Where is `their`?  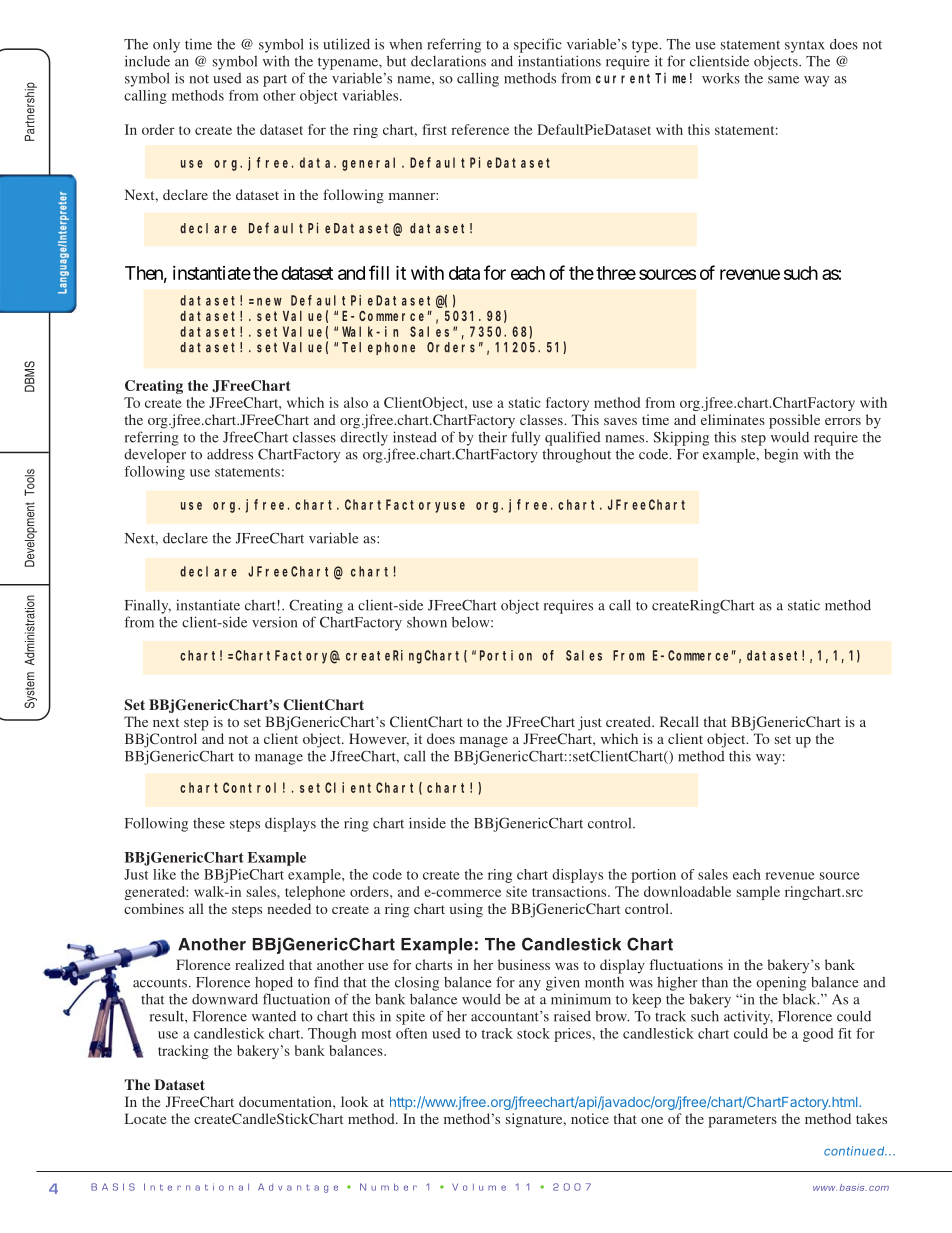 their is located at coordinates (493, 437).
